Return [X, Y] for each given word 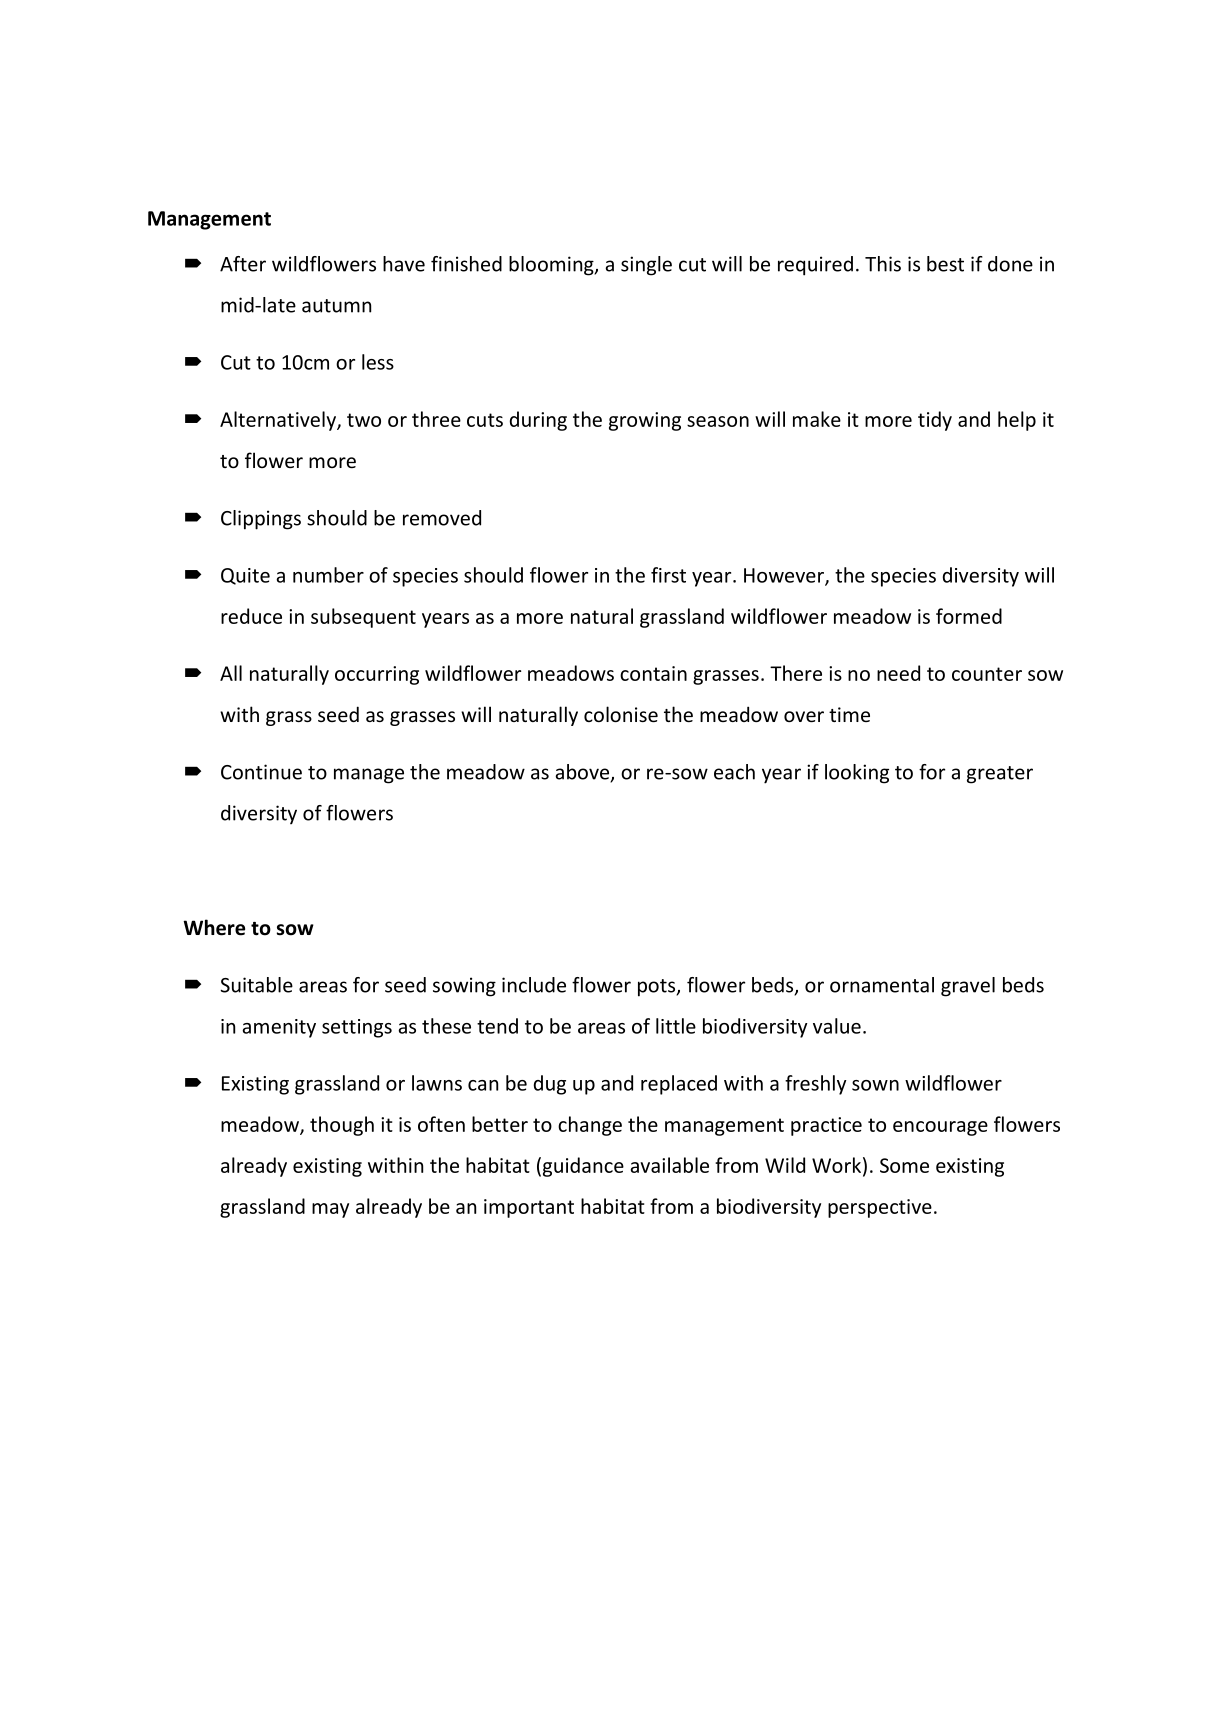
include [534, 985]
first [668, 575]
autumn [336, 306]
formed [969, 616]
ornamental [882, 985]
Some [904, 1165]
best [945, 264]
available [670, 1165]
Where [214, 927]
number [328, 575]
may [330, 1210]
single [646, 266]
